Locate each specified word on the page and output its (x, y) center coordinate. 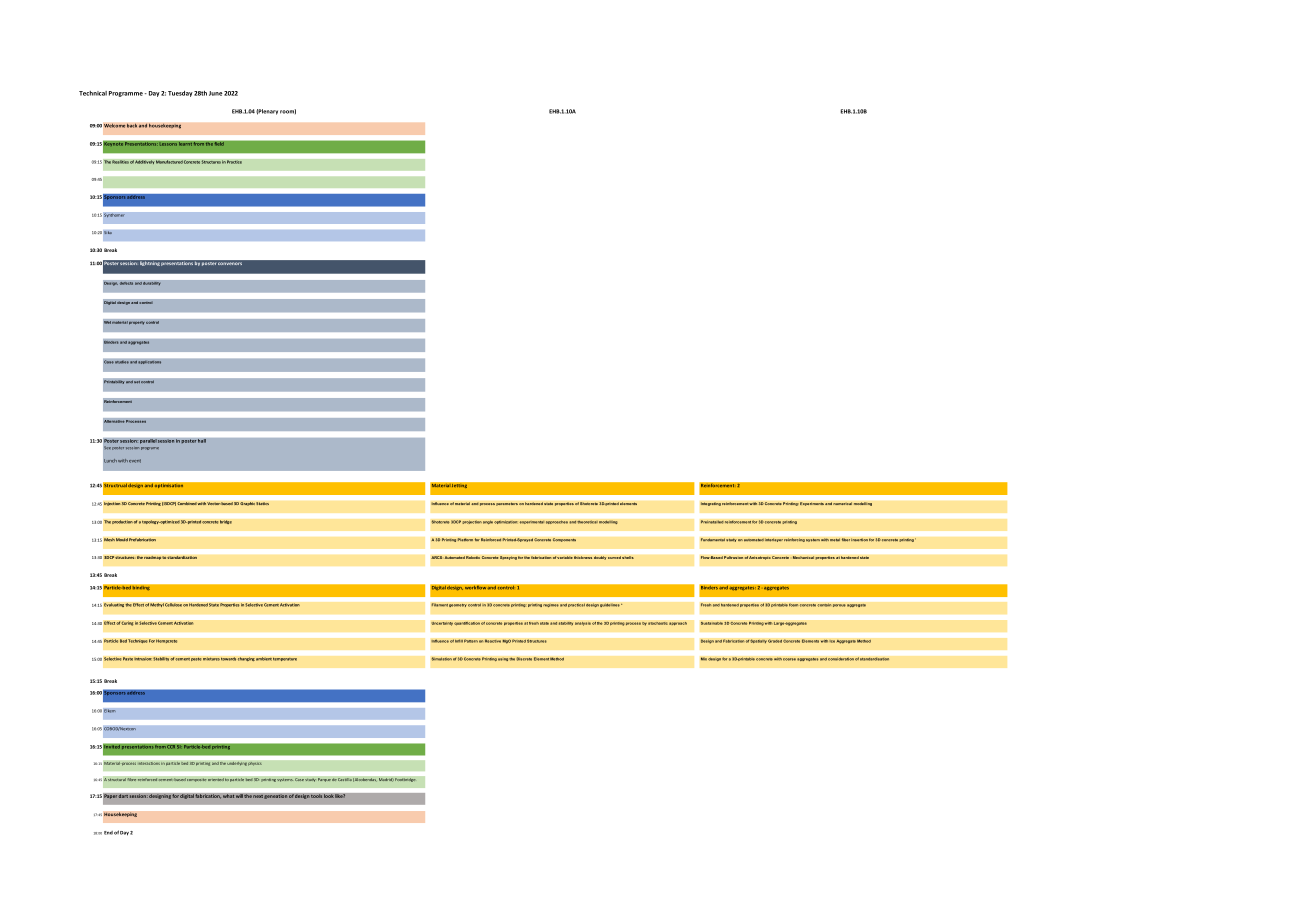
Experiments (812, 504)
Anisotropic (760, 558)
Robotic (473, 557)
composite (197, 780)
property (137, 323)
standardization (182, 557)
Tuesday (180, 94)
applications (150, 362)
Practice (234, 162)
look (329, 796)
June (216, 93)
